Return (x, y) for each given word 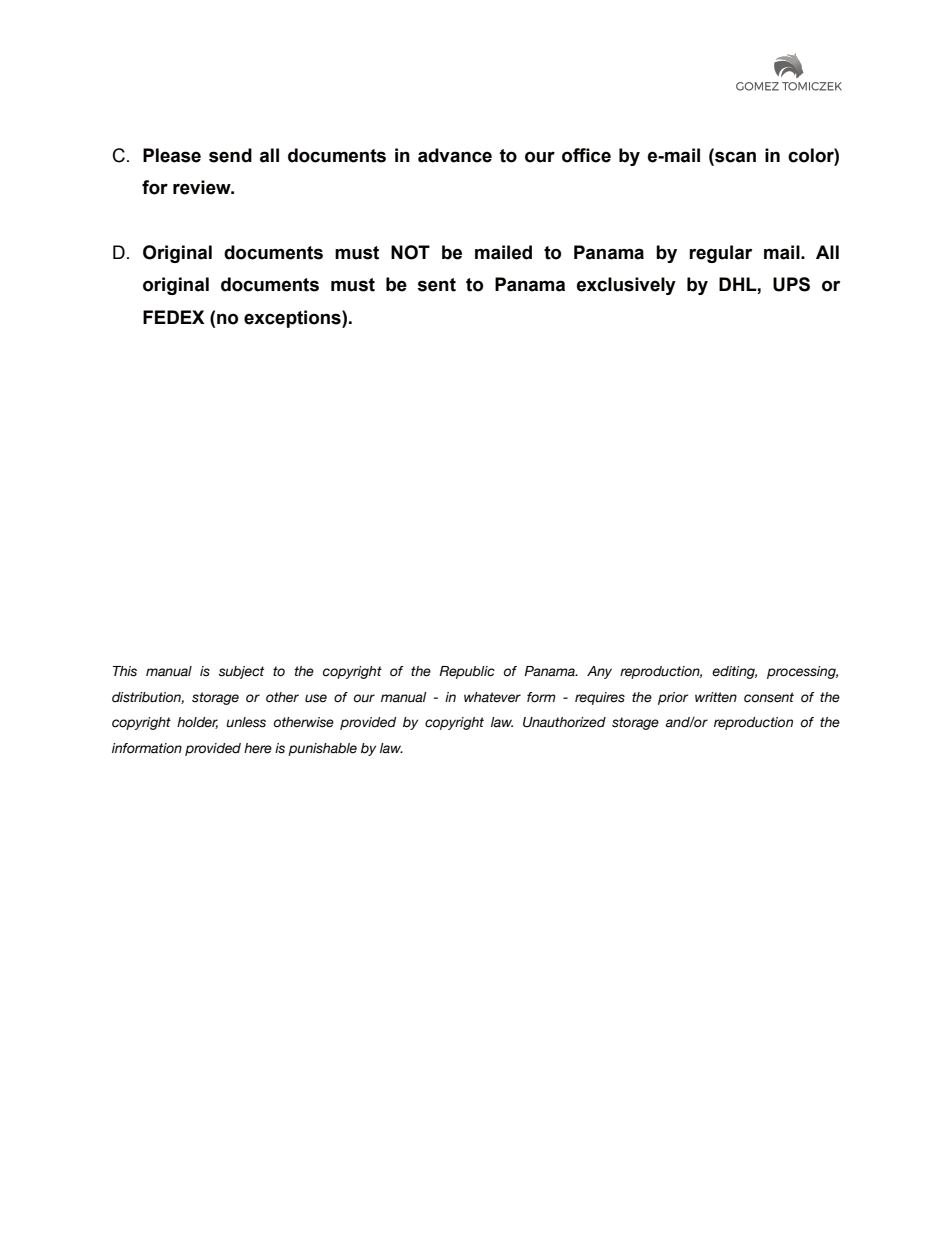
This (125, 671)
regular (720, 254)
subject (241, 672)
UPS (791, 284)
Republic (467, 672)
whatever (492, 697)
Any (599, 672)
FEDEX (174, 317)
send (230, 155)
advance (455, 155)
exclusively (626, 286)
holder (197, 723)
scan (734, 156)
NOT (410, 252)
